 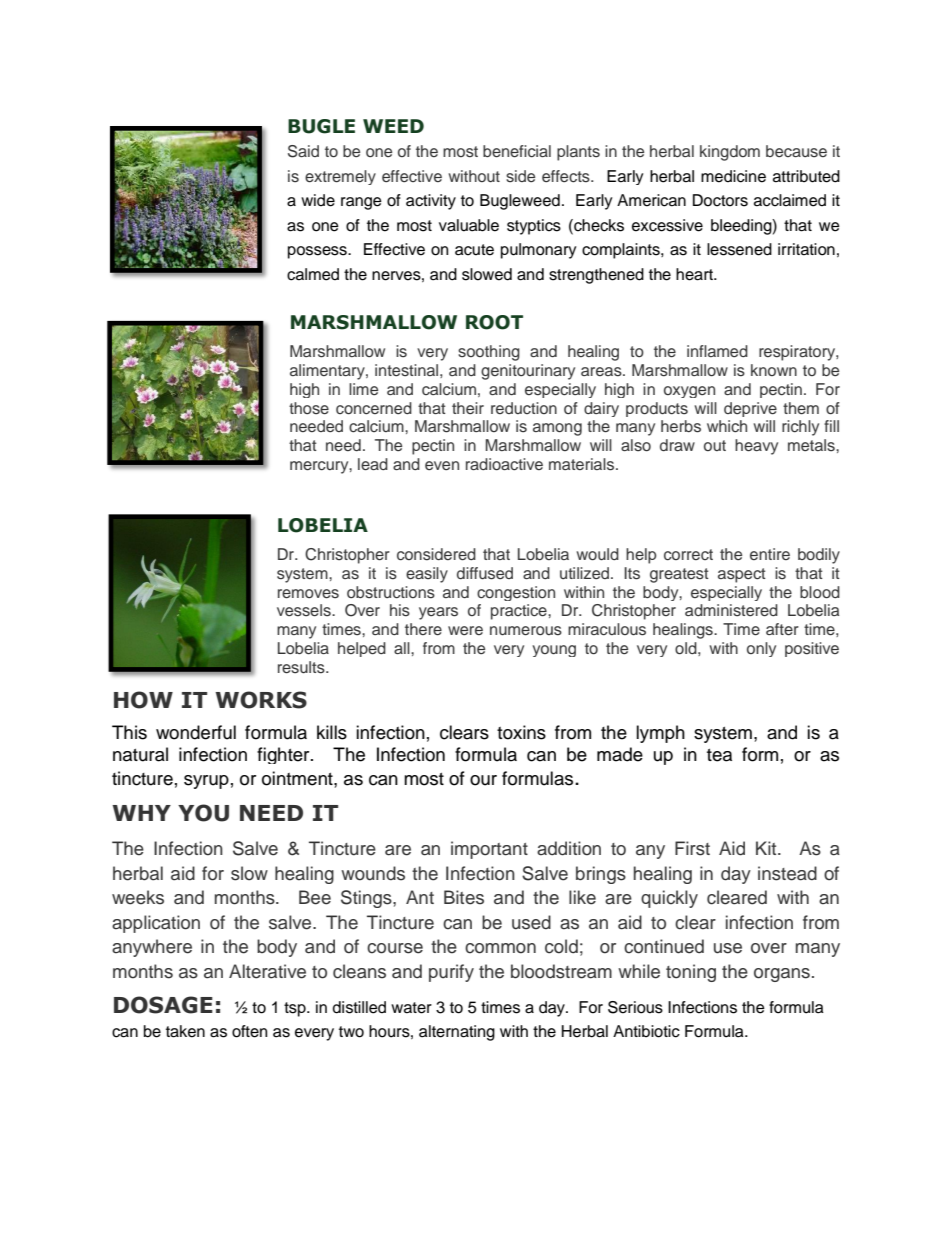 I want to click on removes, so click(x=308, y=594).
